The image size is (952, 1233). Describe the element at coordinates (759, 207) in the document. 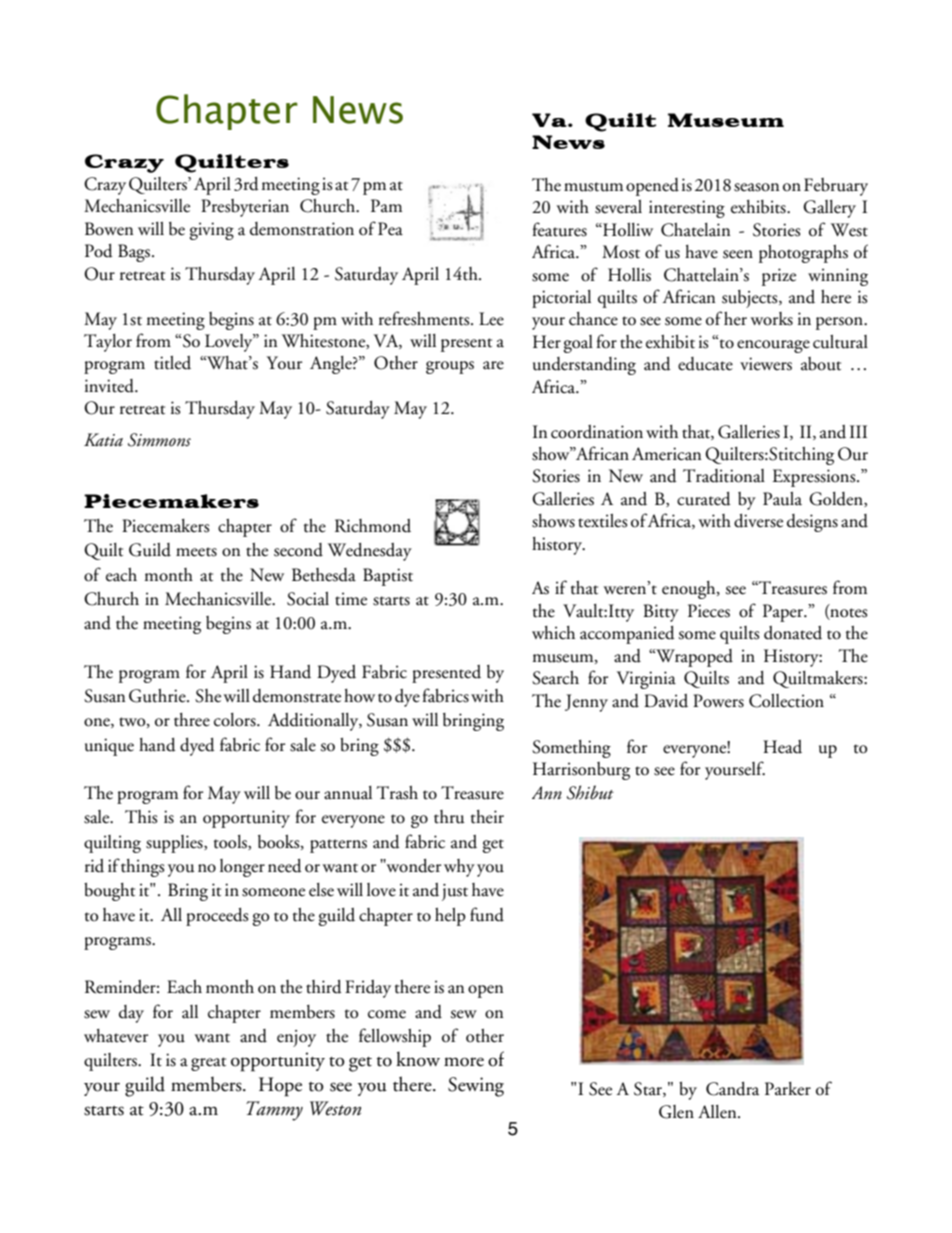

I see `exhibits` at that location.
